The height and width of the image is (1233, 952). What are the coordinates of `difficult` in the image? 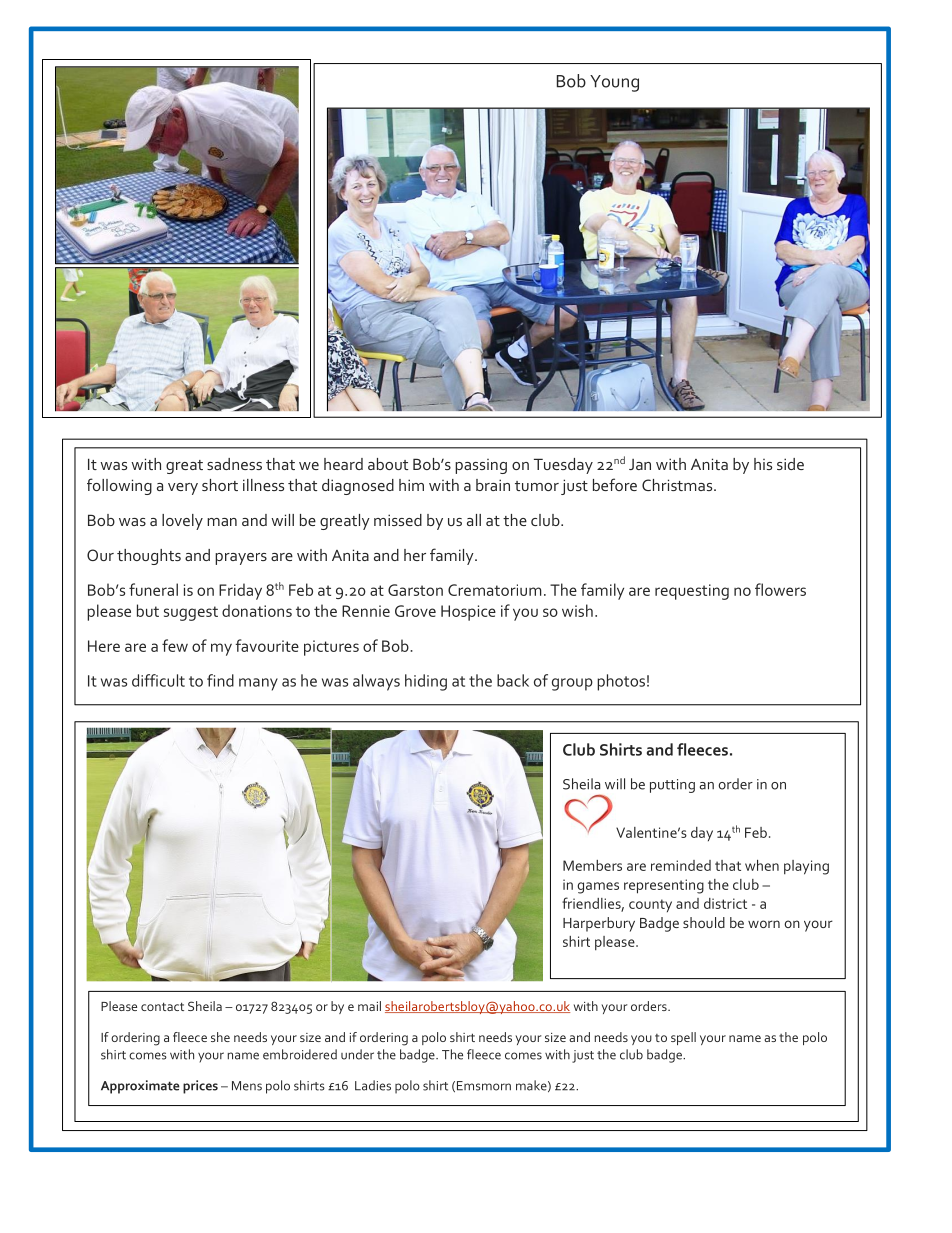 It's located at (158, 680).
